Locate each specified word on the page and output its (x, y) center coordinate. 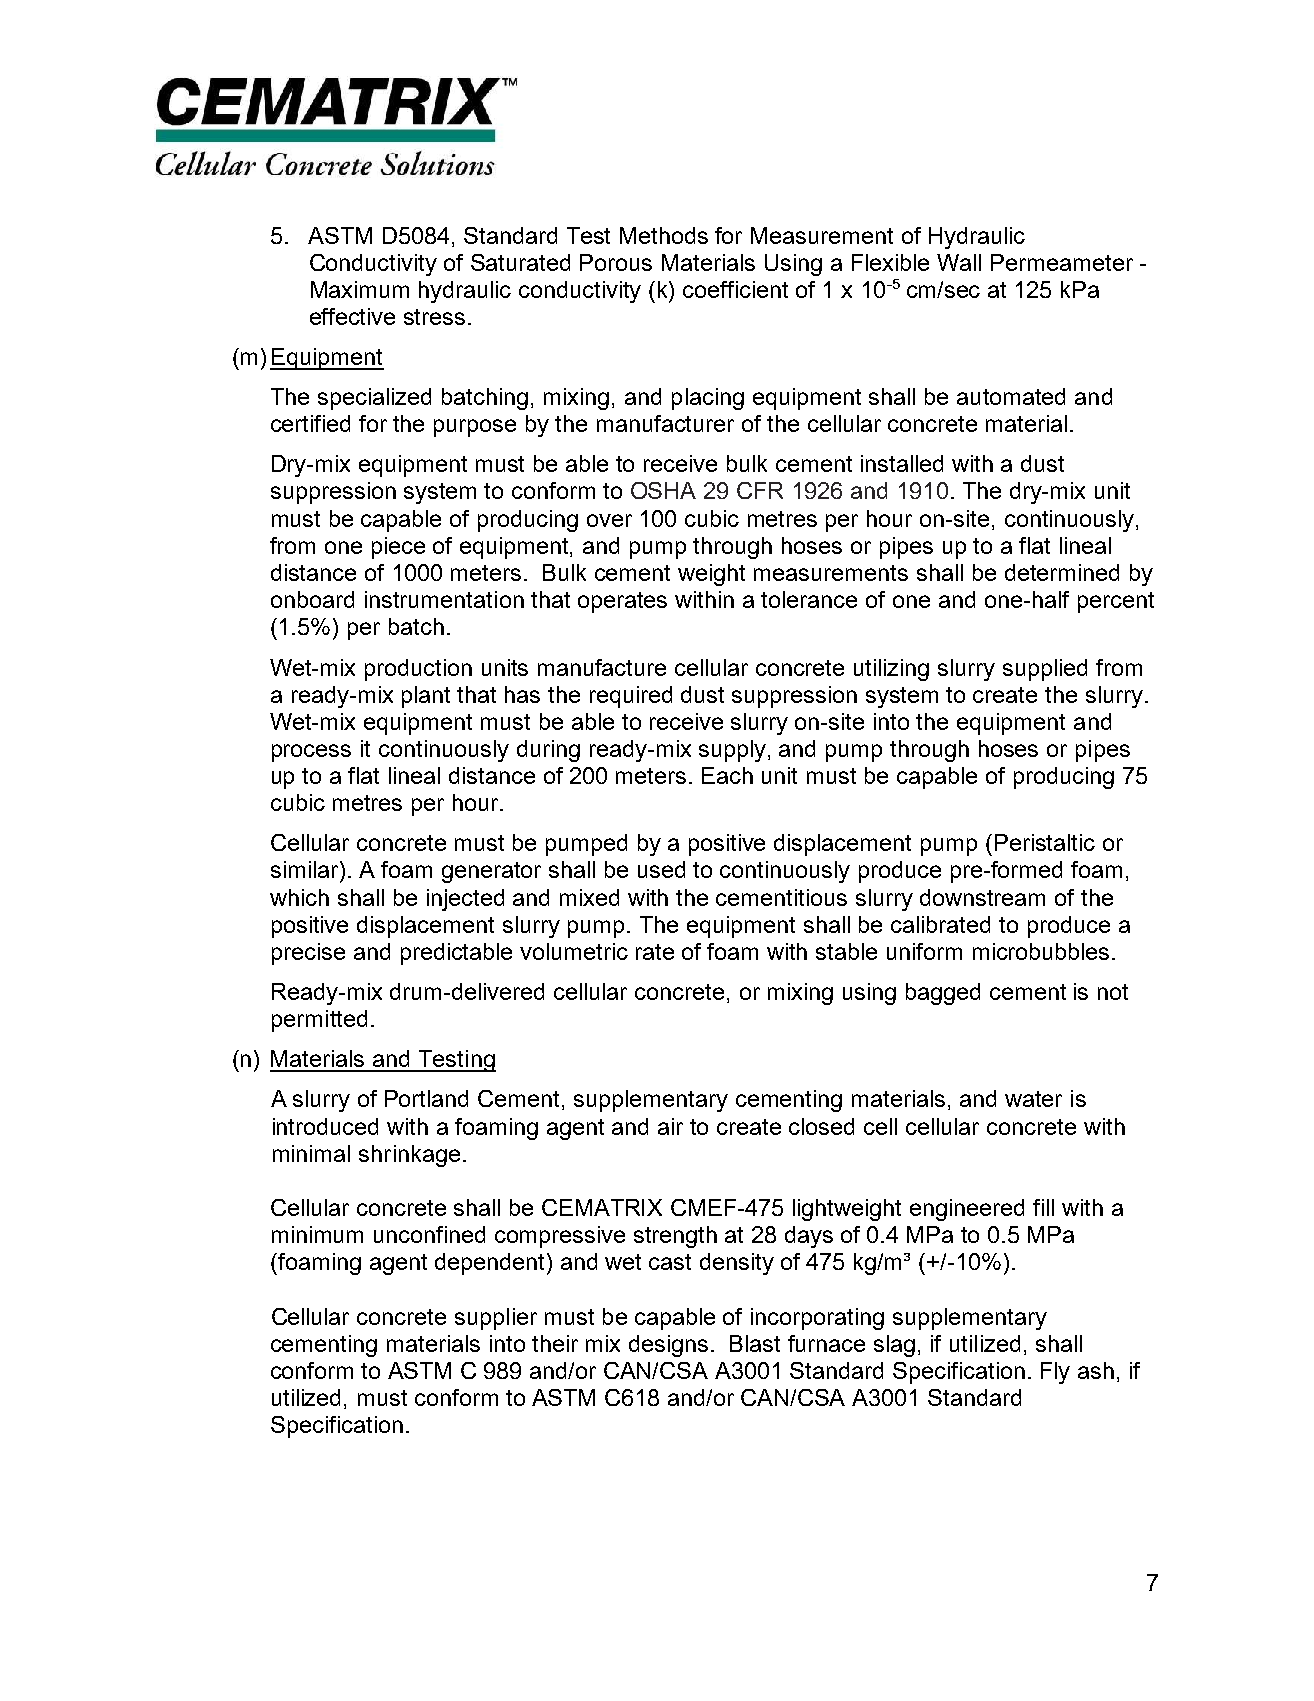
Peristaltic (1045, 842)
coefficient (735, 289)
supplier (496, 1319)
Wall (959, 262)
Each (727, 775)
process (311, 753)
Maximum (360, 289)
